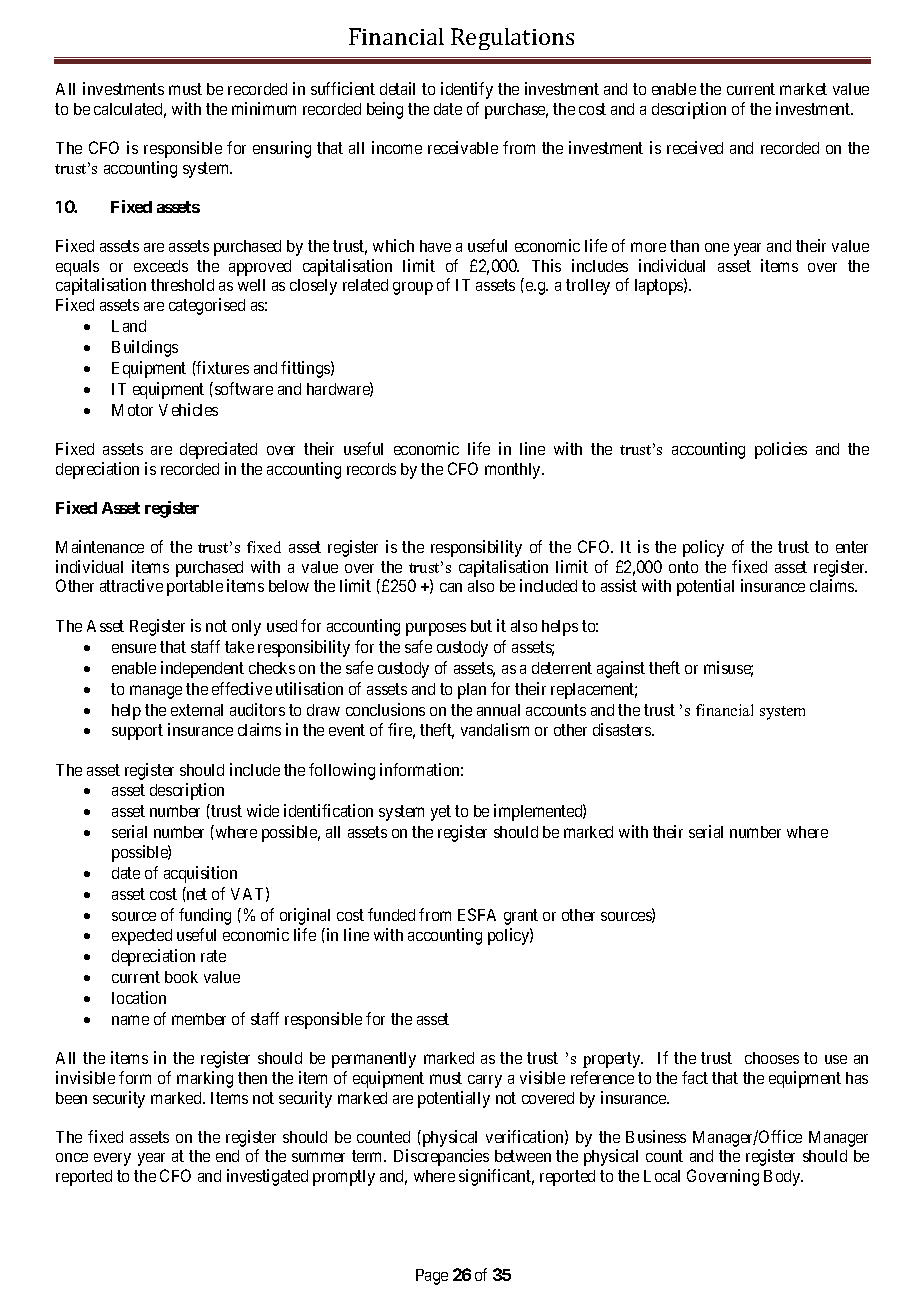 This document has width=924, height=1308. I want to click on minimum, so click(264, 108).
